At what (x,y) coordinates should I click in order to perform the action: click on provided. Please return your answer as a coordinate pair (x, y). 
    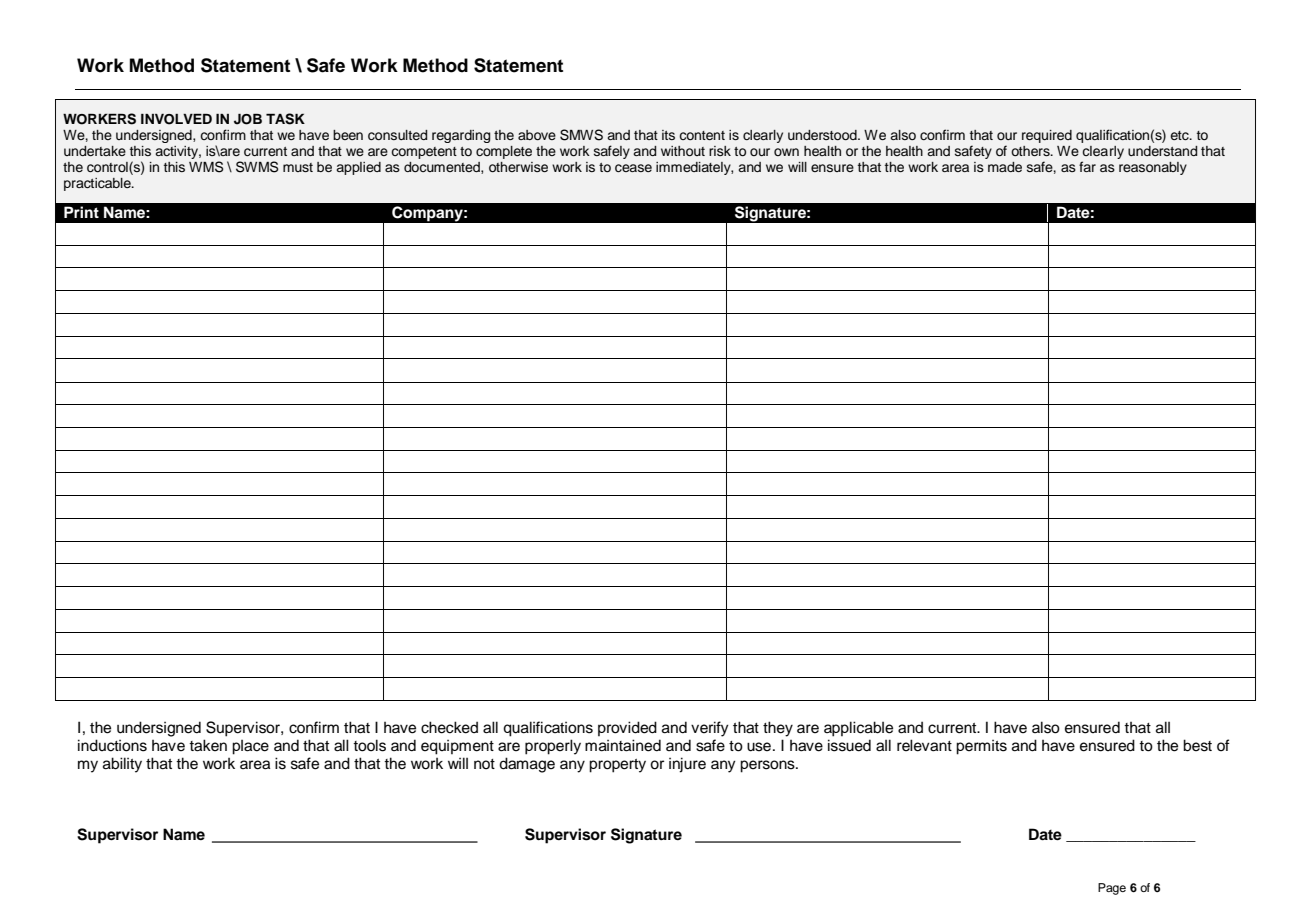
    Looking at the image, I should click on (627, 728).
